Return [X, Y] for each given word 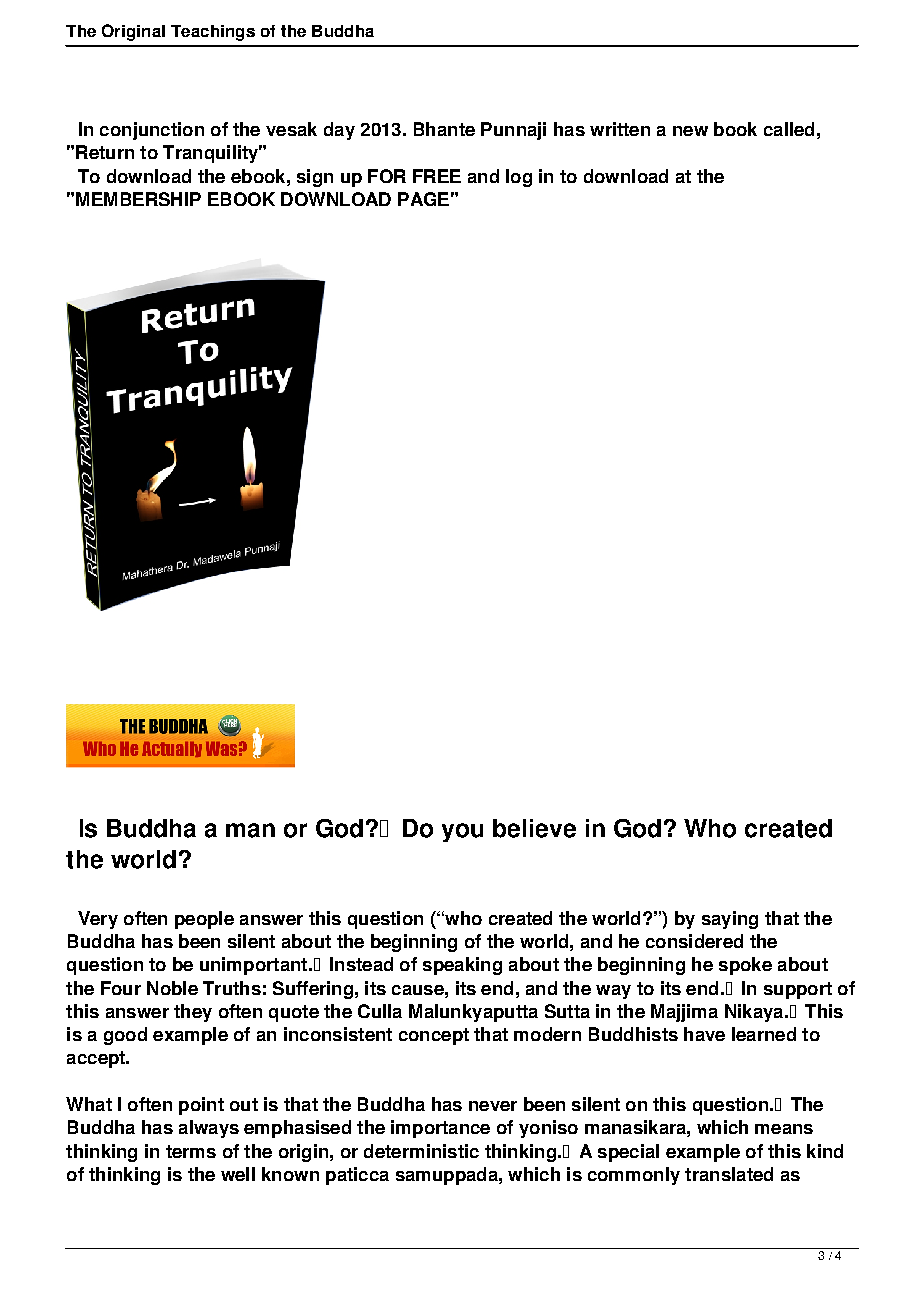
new [690, 131]
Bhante [444, 129]
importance [440, 1129]
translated [729, 1174]
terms [191, 1151]
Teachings [213, 33]
